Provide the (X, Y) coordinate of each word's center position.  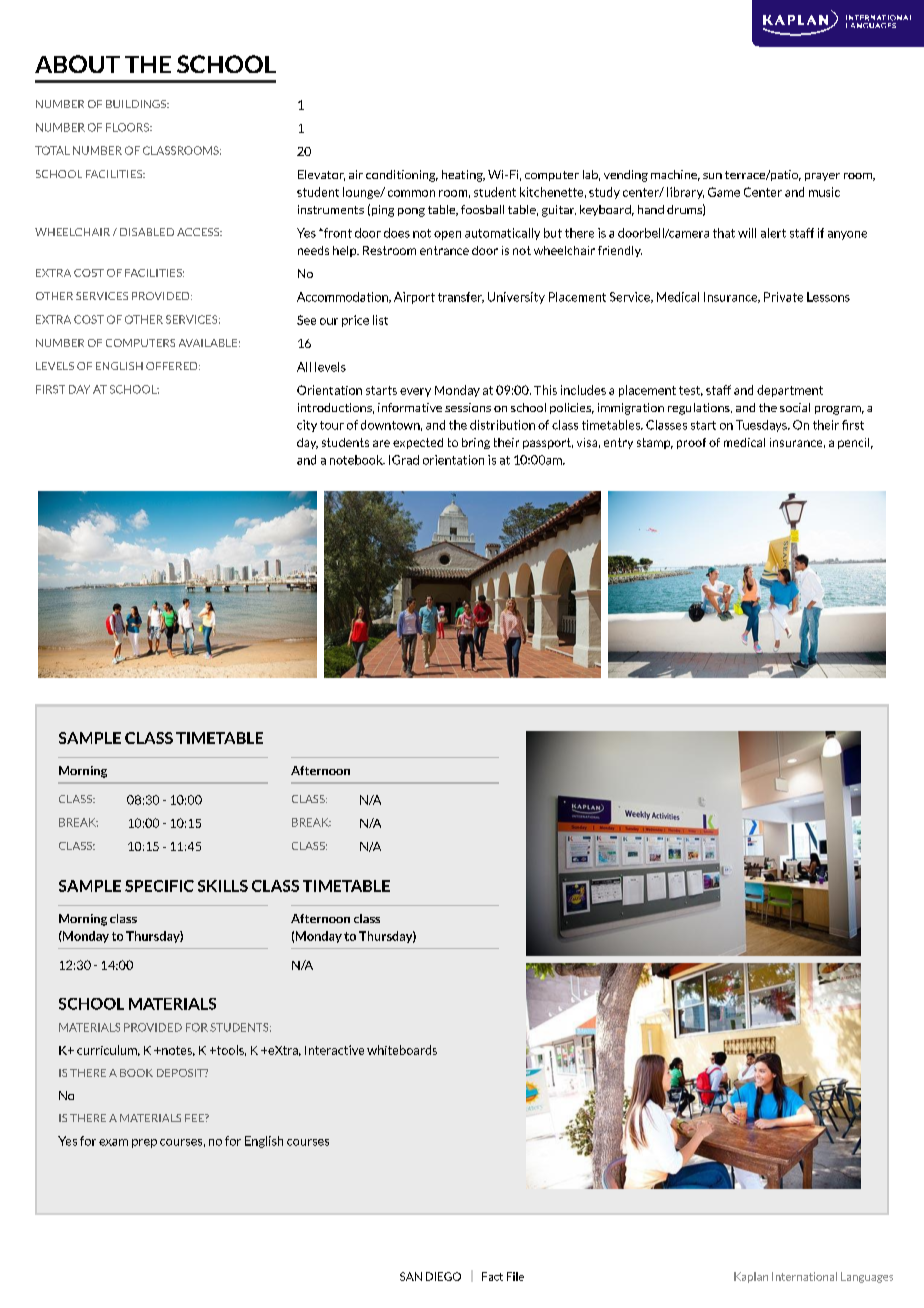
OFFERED (173, 366)
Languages (867, 1277)
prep (144, 1143)
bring (476, 443)
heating (463, 176)
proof (691, 443)
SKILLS (223, 886)
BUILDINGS (137, 104)
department (790, 391)
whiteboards (402, 1050)
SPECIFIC (159, 886)
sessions (468, 407)
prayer (822, 177)
